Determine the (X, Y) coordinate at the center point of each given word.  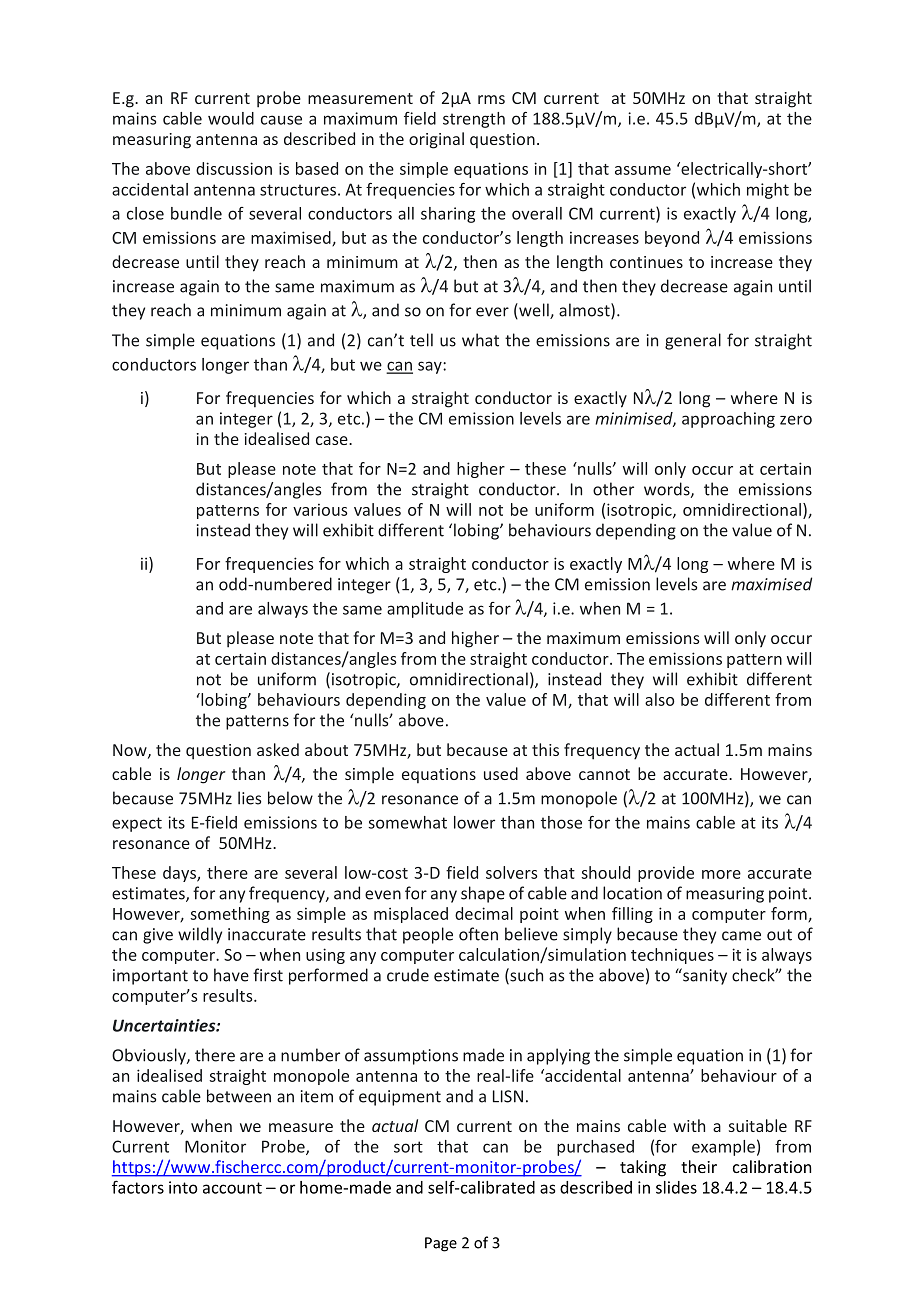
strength (474, 120)
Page (441, 1244)
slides (676, 1187)
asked (278, 749)
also (660, 699)
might (768, 191)
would (231, 118)
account (232, 1188)
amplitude (425, 610)
